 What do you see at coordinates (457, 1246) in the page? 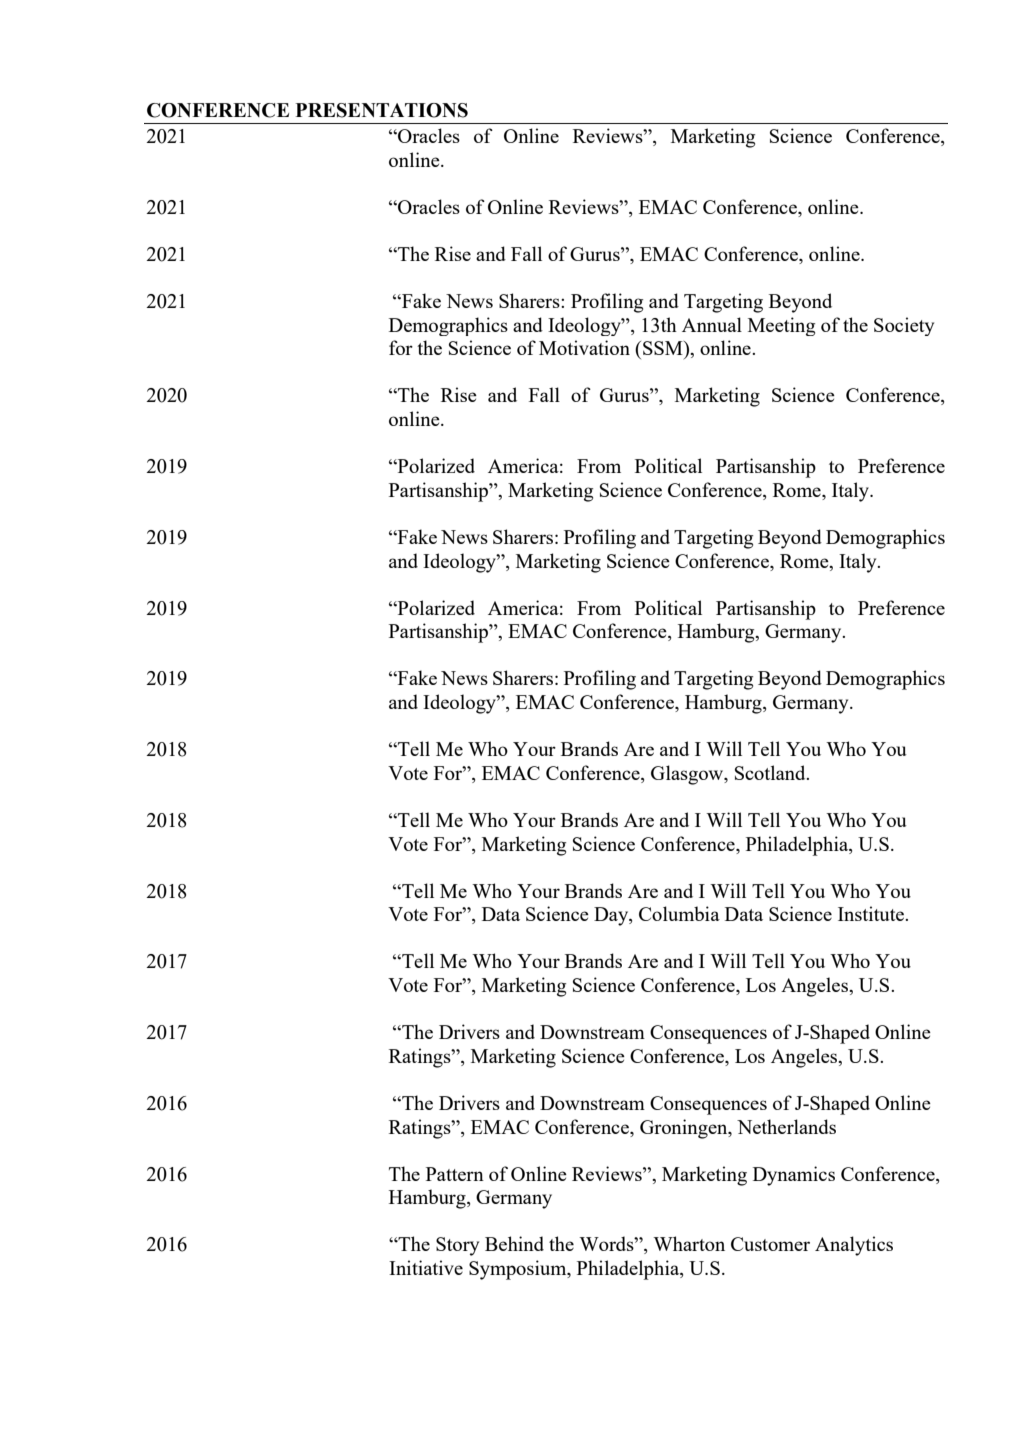
I see `Story` at bounding box center [457, 1246].
